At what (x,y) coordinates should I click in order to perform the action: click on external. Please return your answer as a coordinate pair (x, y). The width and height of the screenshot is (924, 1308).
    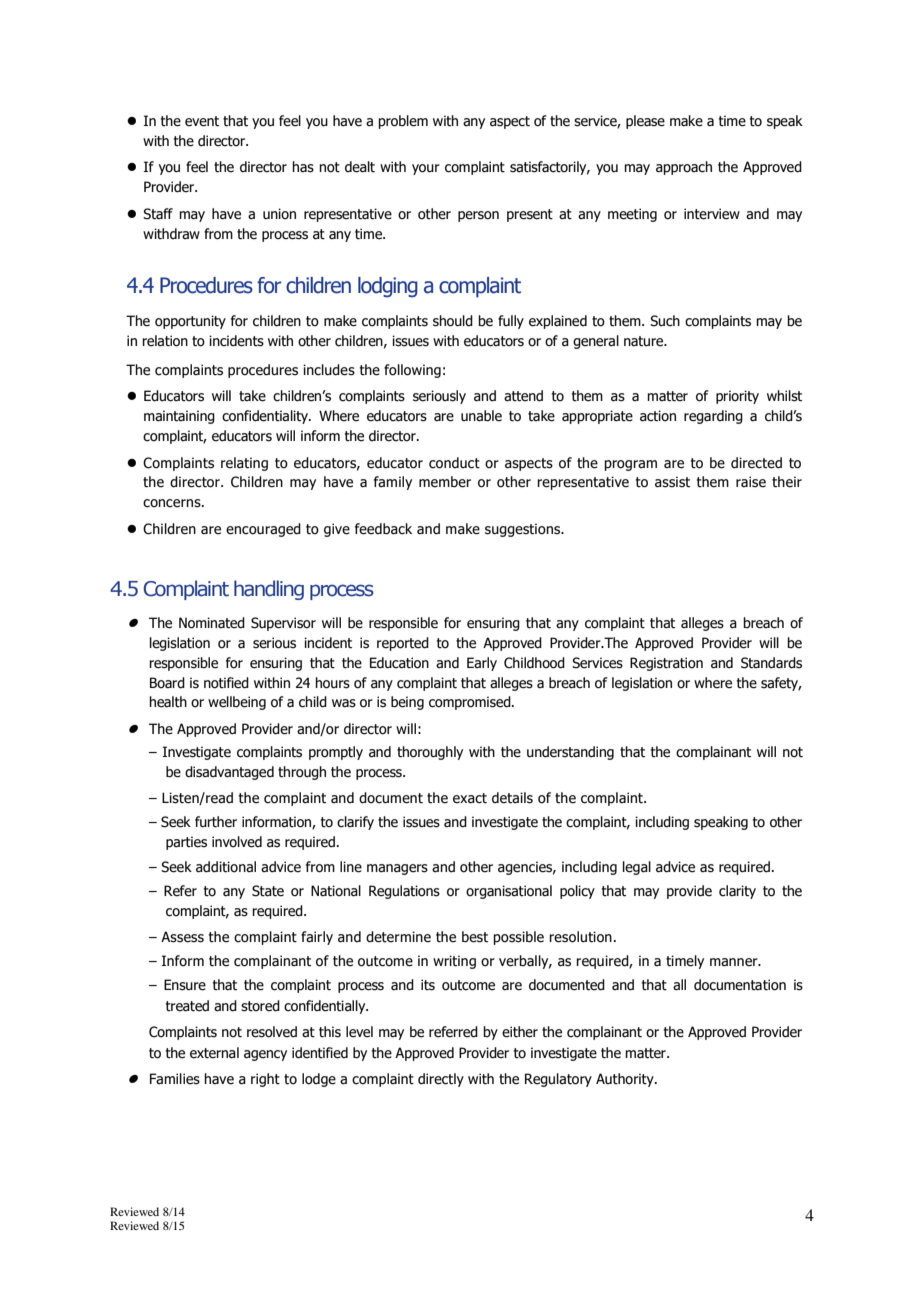
    Looking at the image, I should click on (214, 1053).
